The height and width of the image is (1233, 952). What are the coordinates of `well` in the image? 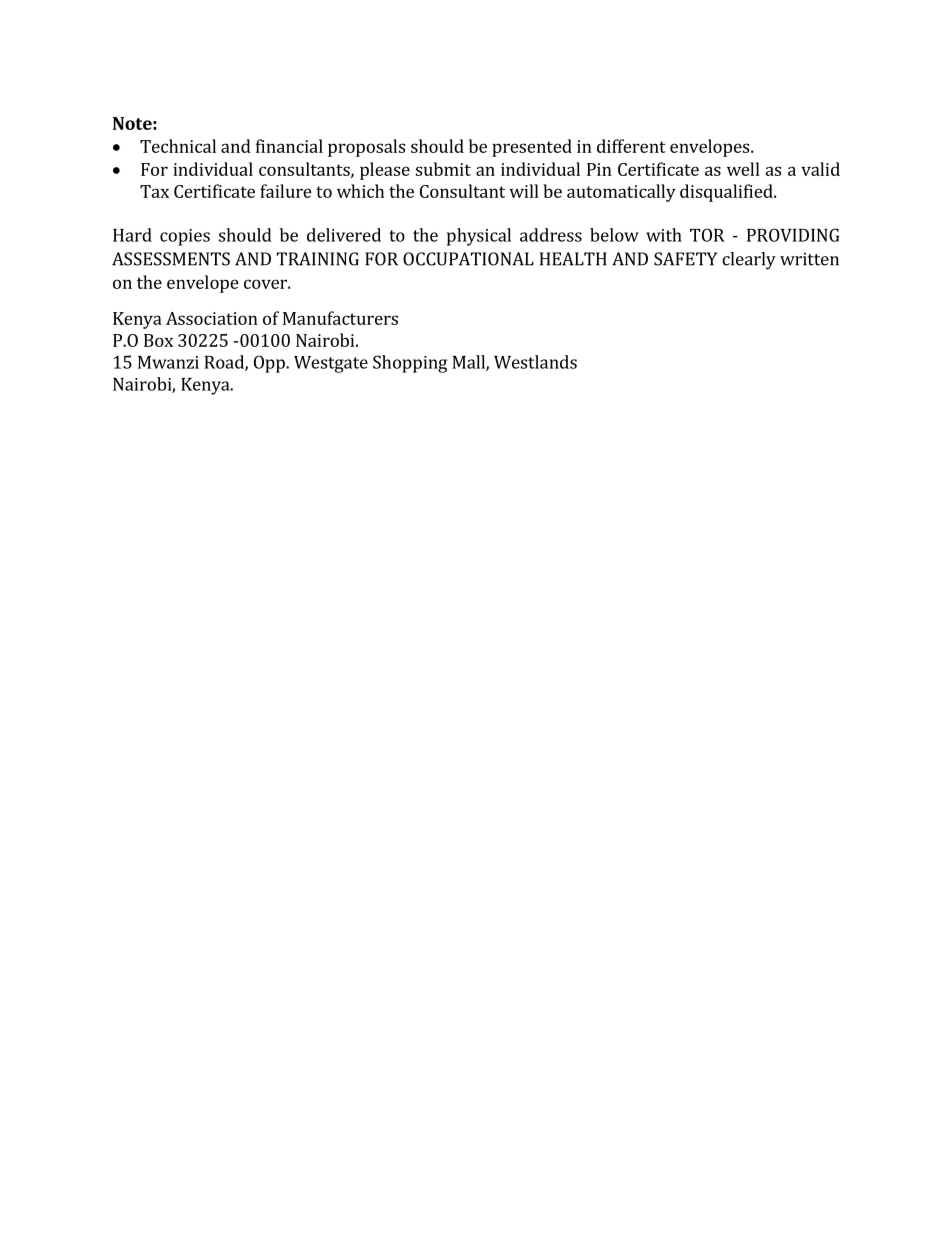 It's located at (743, 169).
